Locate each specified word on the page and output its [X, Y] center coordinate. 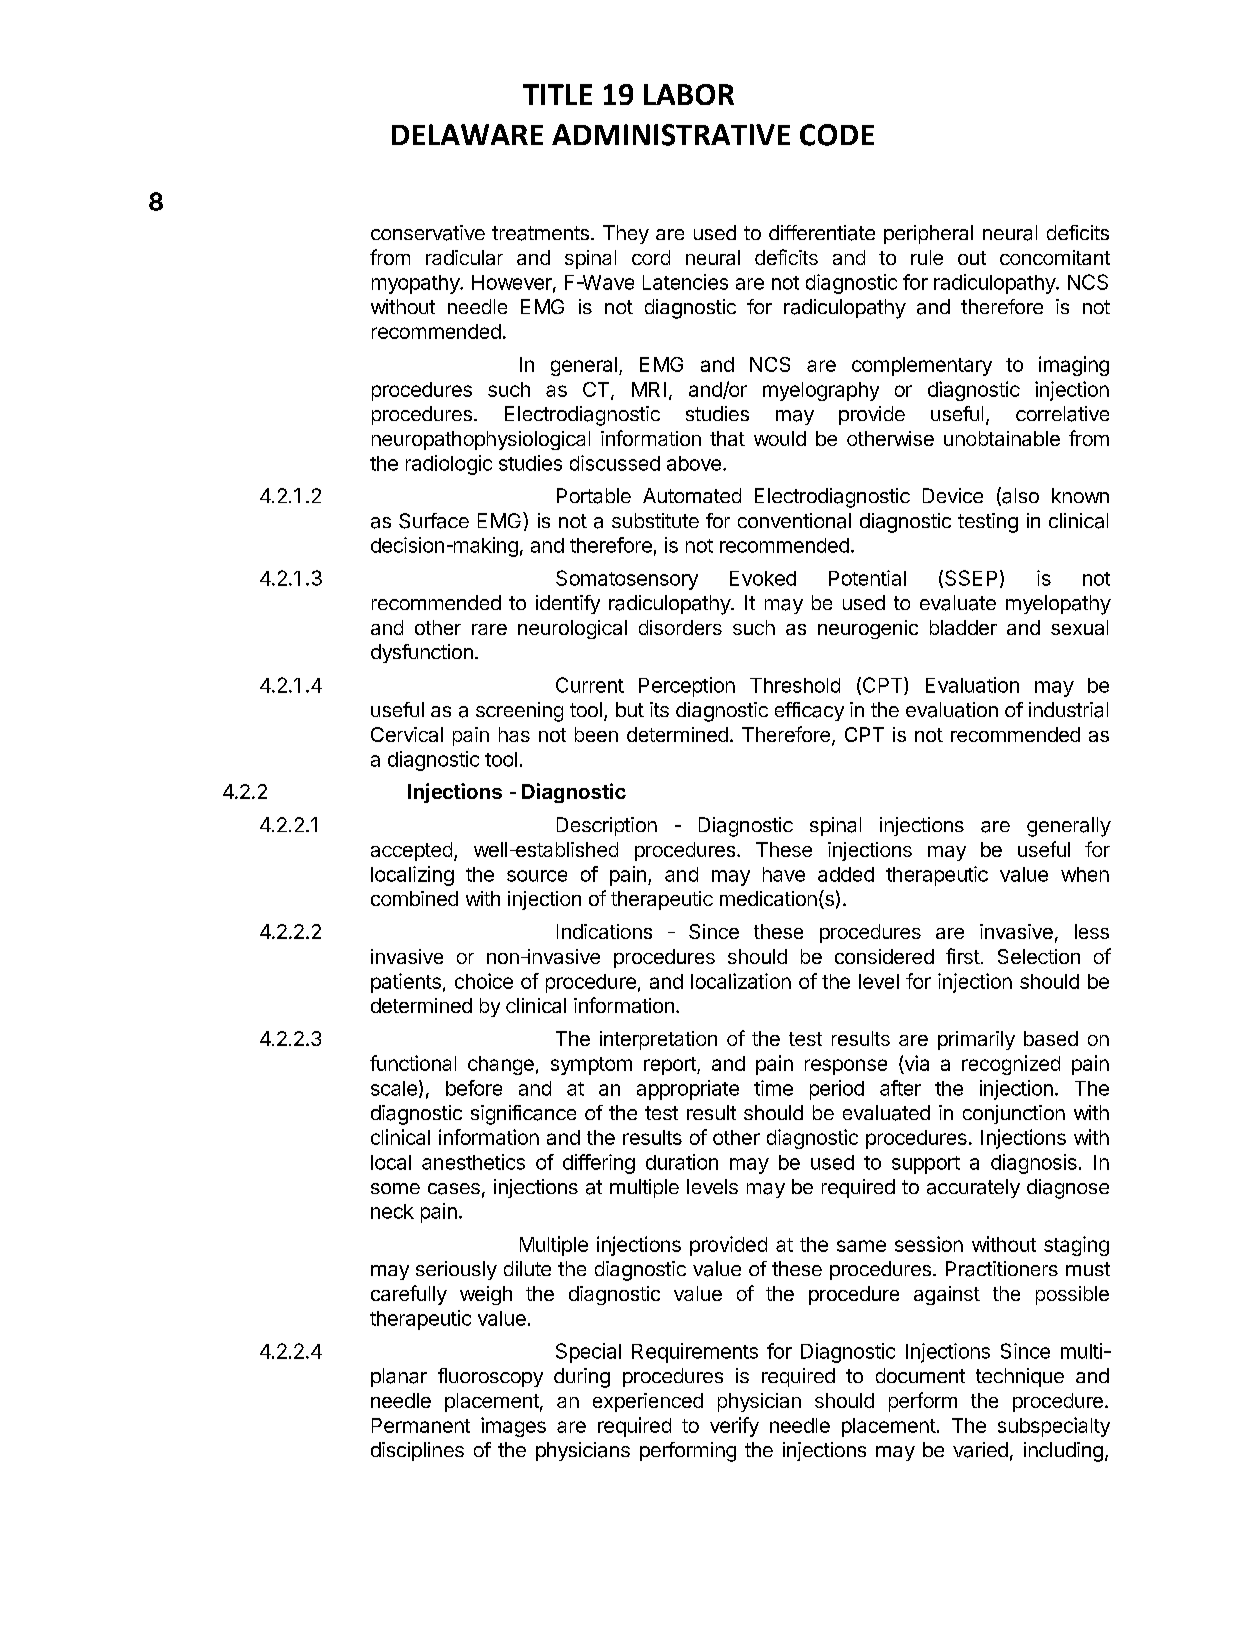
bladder [963, 627]
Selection [1039, 956]
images [513, 1427]
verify [734, 1427]
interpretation [658, 1040]
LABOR [689, 94]
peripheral [928, 234]
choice [484, 981]
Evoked [763, 578]
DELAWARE [467, 134]
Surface [434, 521]
